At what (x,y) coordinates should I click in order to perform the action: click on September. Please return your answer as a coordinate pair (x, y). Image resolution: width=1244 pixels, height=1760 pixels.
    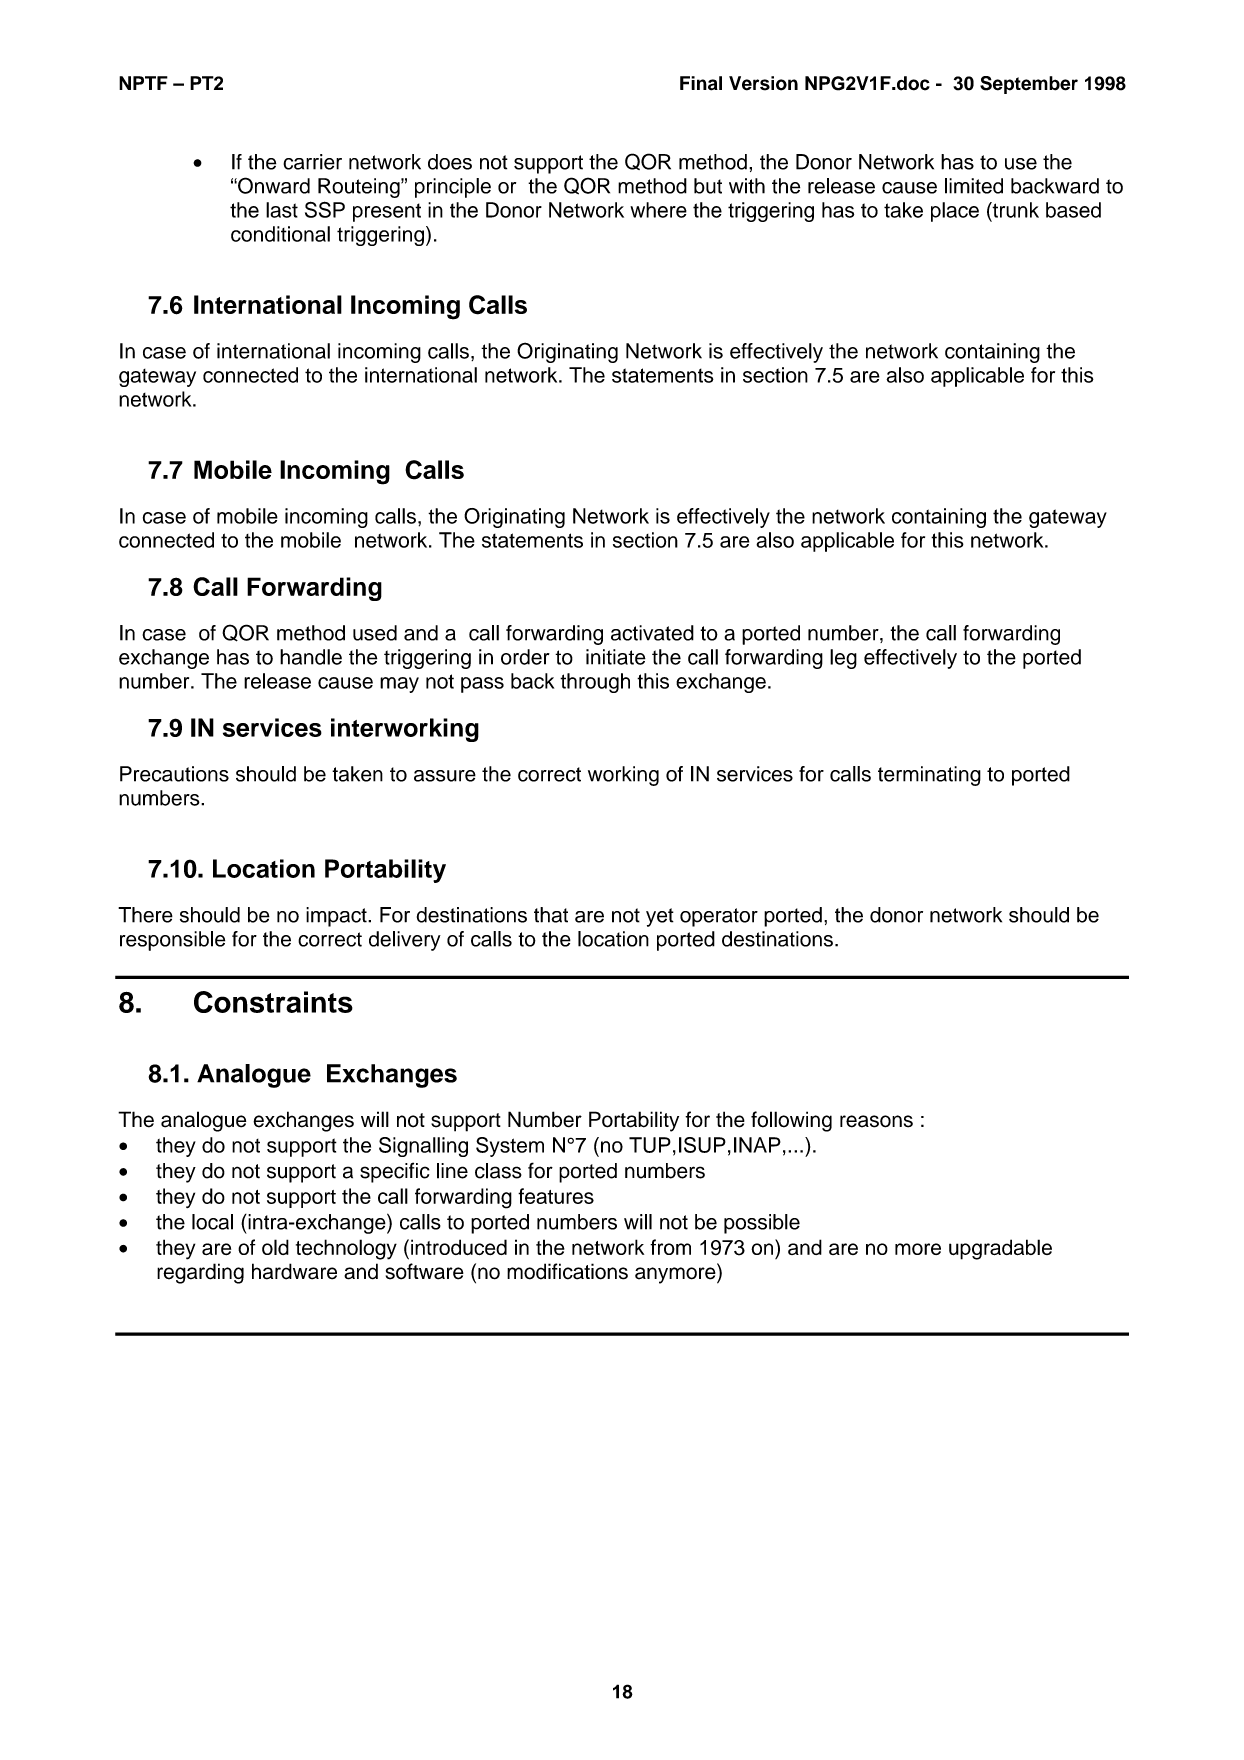
    Looking at the image, I should click on (1029, 85).
